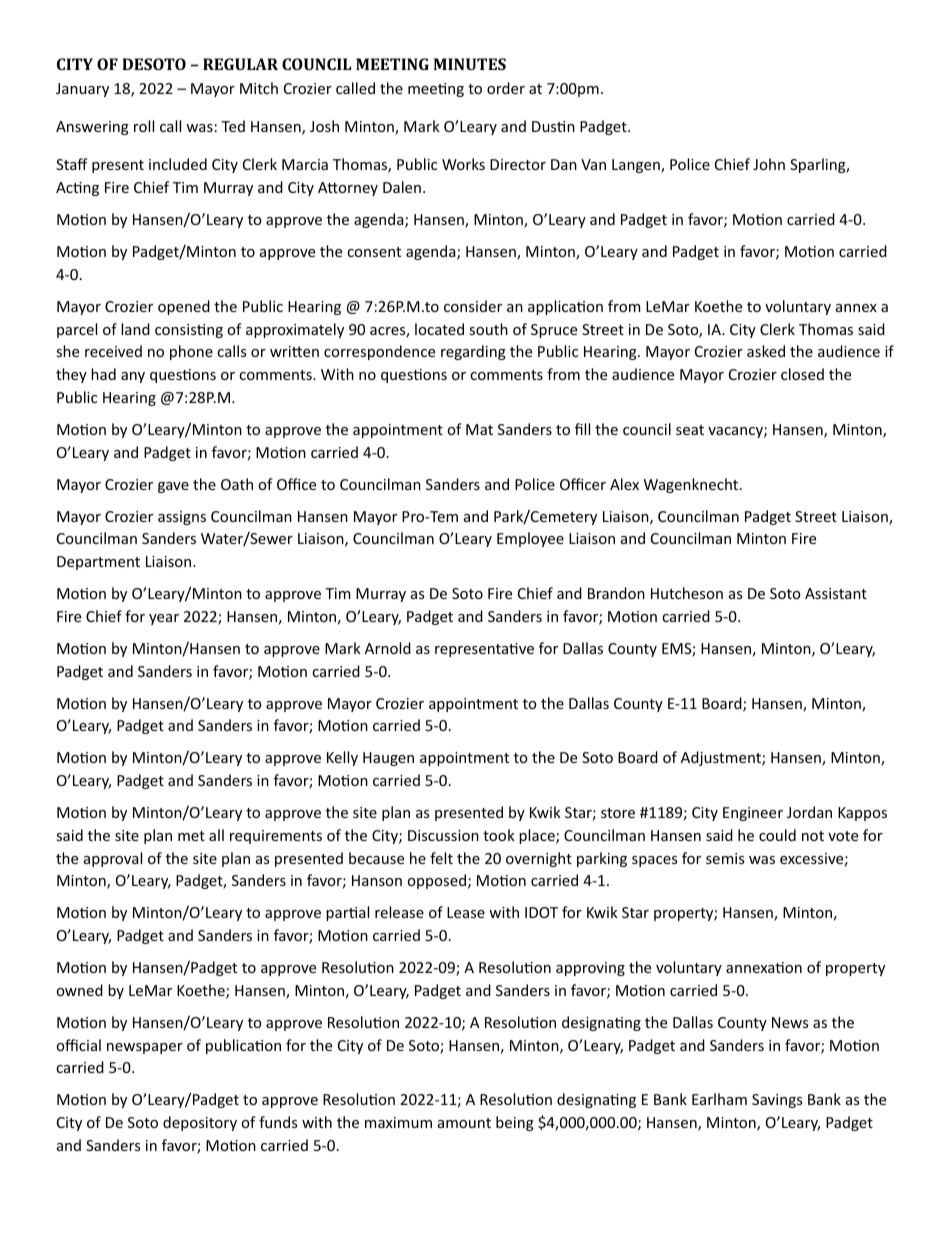  Describe the element at coordinates (769, 164) in the screenshot. I see `John` at that location.
